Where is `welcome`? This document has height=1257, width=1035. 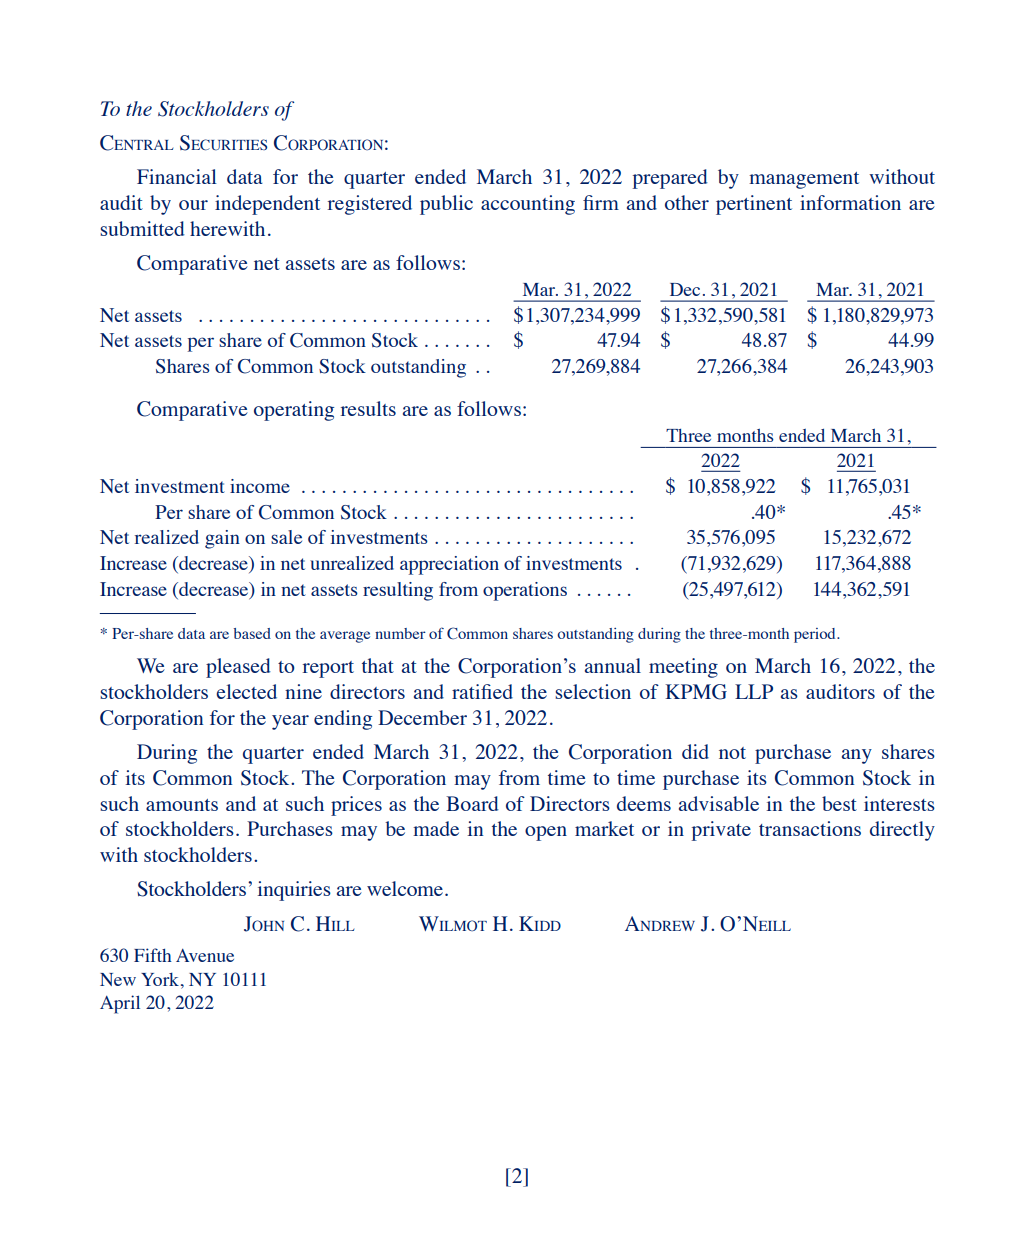
welcome is located at coordinates (405, 888).
